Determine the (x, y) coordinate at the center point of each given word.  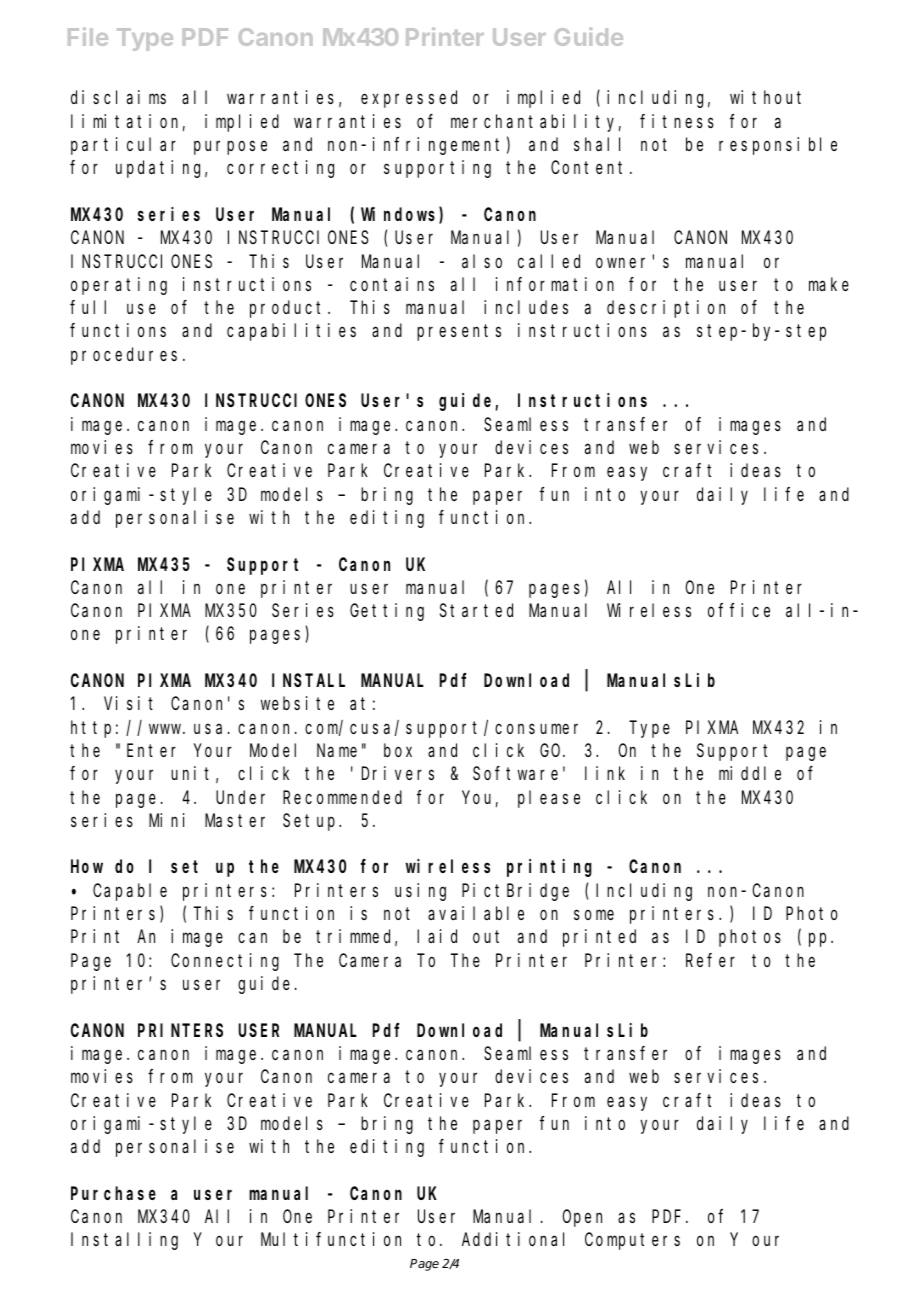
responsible (778, 146)
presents (459, 333)
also (482, 261)
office (739, 610)
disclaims (118, 97)
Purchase (113, 1193)
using (420, 892)
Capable (130, 892)
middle (750, 773)
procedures (124, 356)
